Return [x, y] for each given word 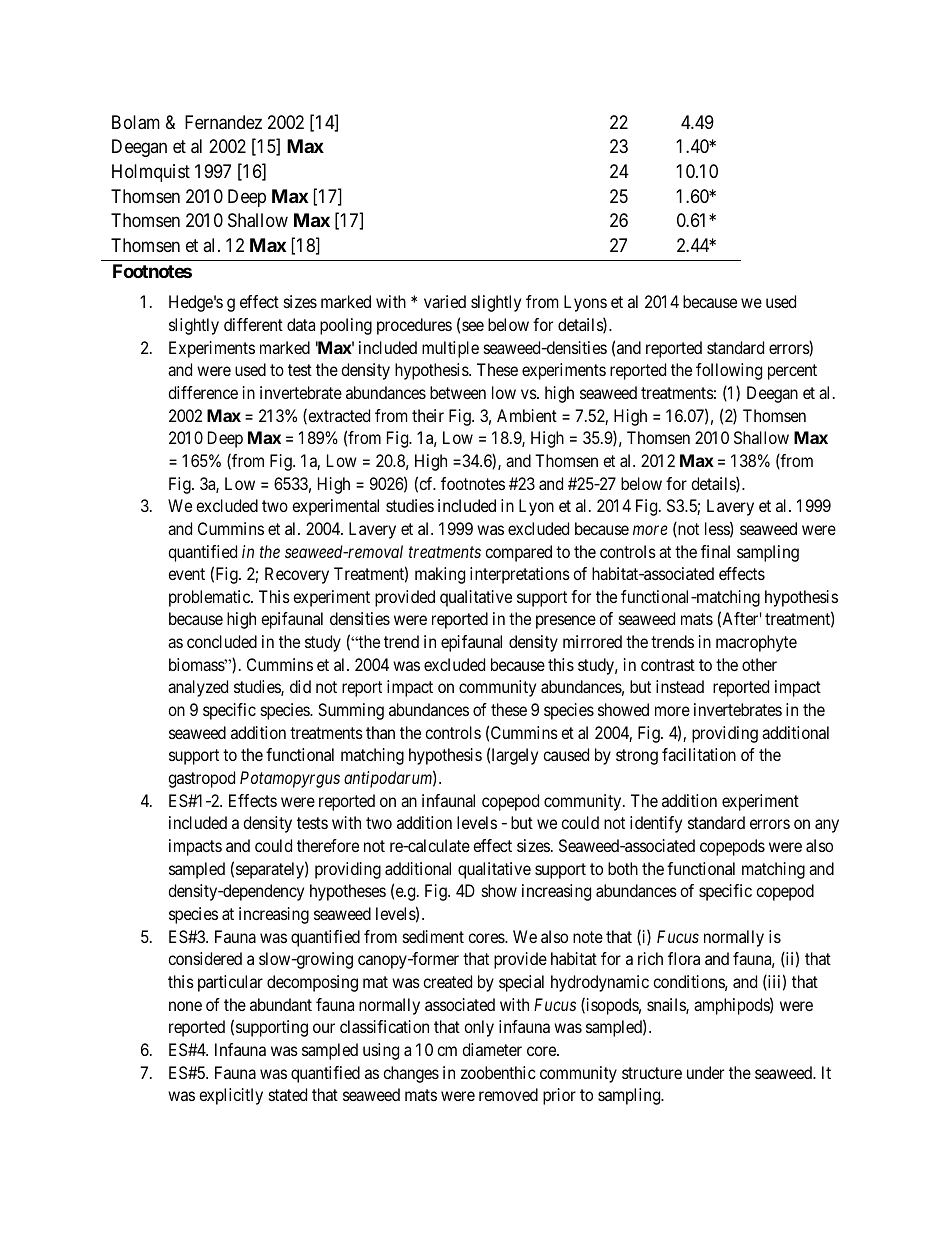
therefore [328, 845]
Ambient [527, 415]
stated [288, 1094]
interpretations [520, 575]
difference [203, 392]
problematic [210, 598]
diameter [492, 1049]
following [729, 371]
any [827, 826]
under [705, 1072]
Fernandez [223, 122]
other [759, 664]
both [623, 868]
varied [445, 301]
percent [792, 372]
